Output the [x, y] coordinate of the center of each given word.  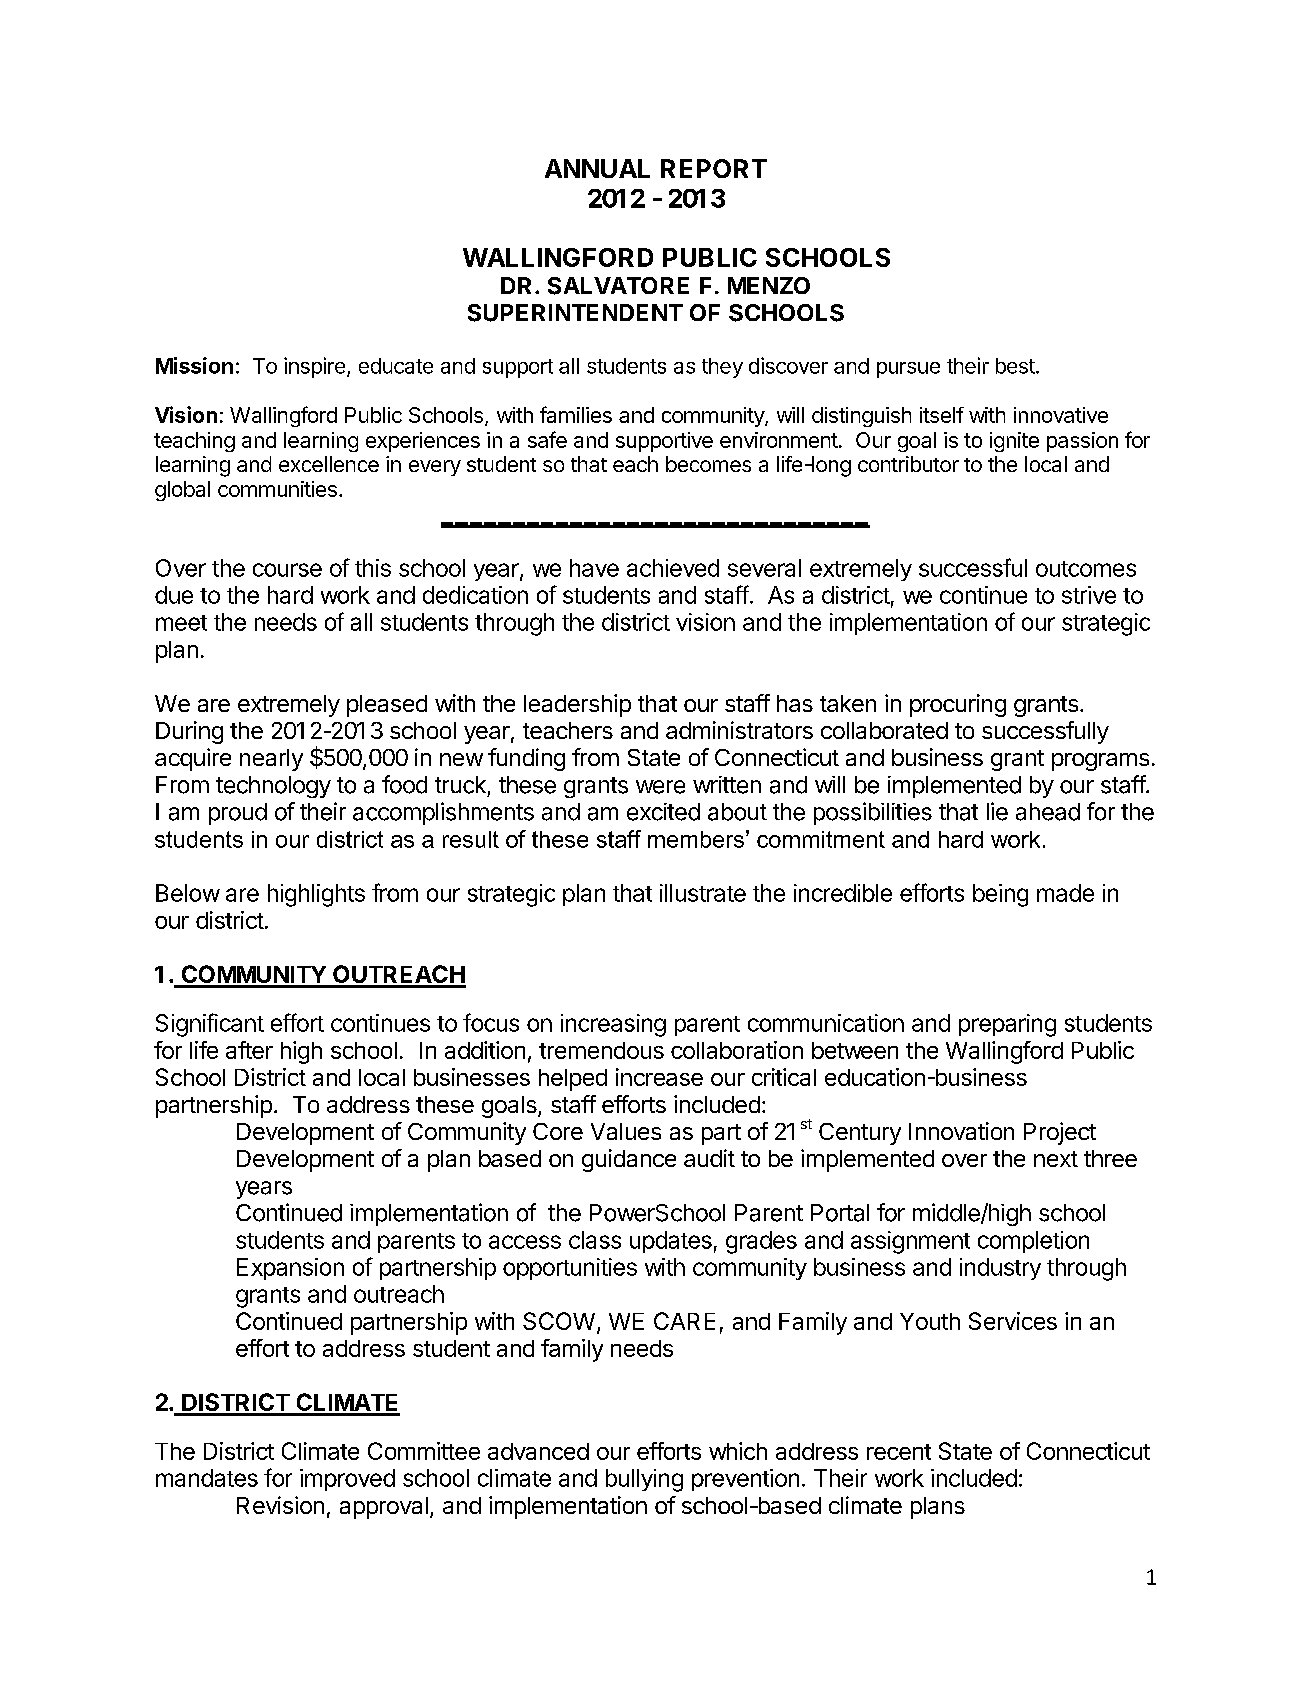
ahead [1048, 812]
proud [238, 814]
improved [347, 1480]
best [1015, 366]
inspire [314, 367]
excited [663, 812]
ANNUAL [597, 168]
